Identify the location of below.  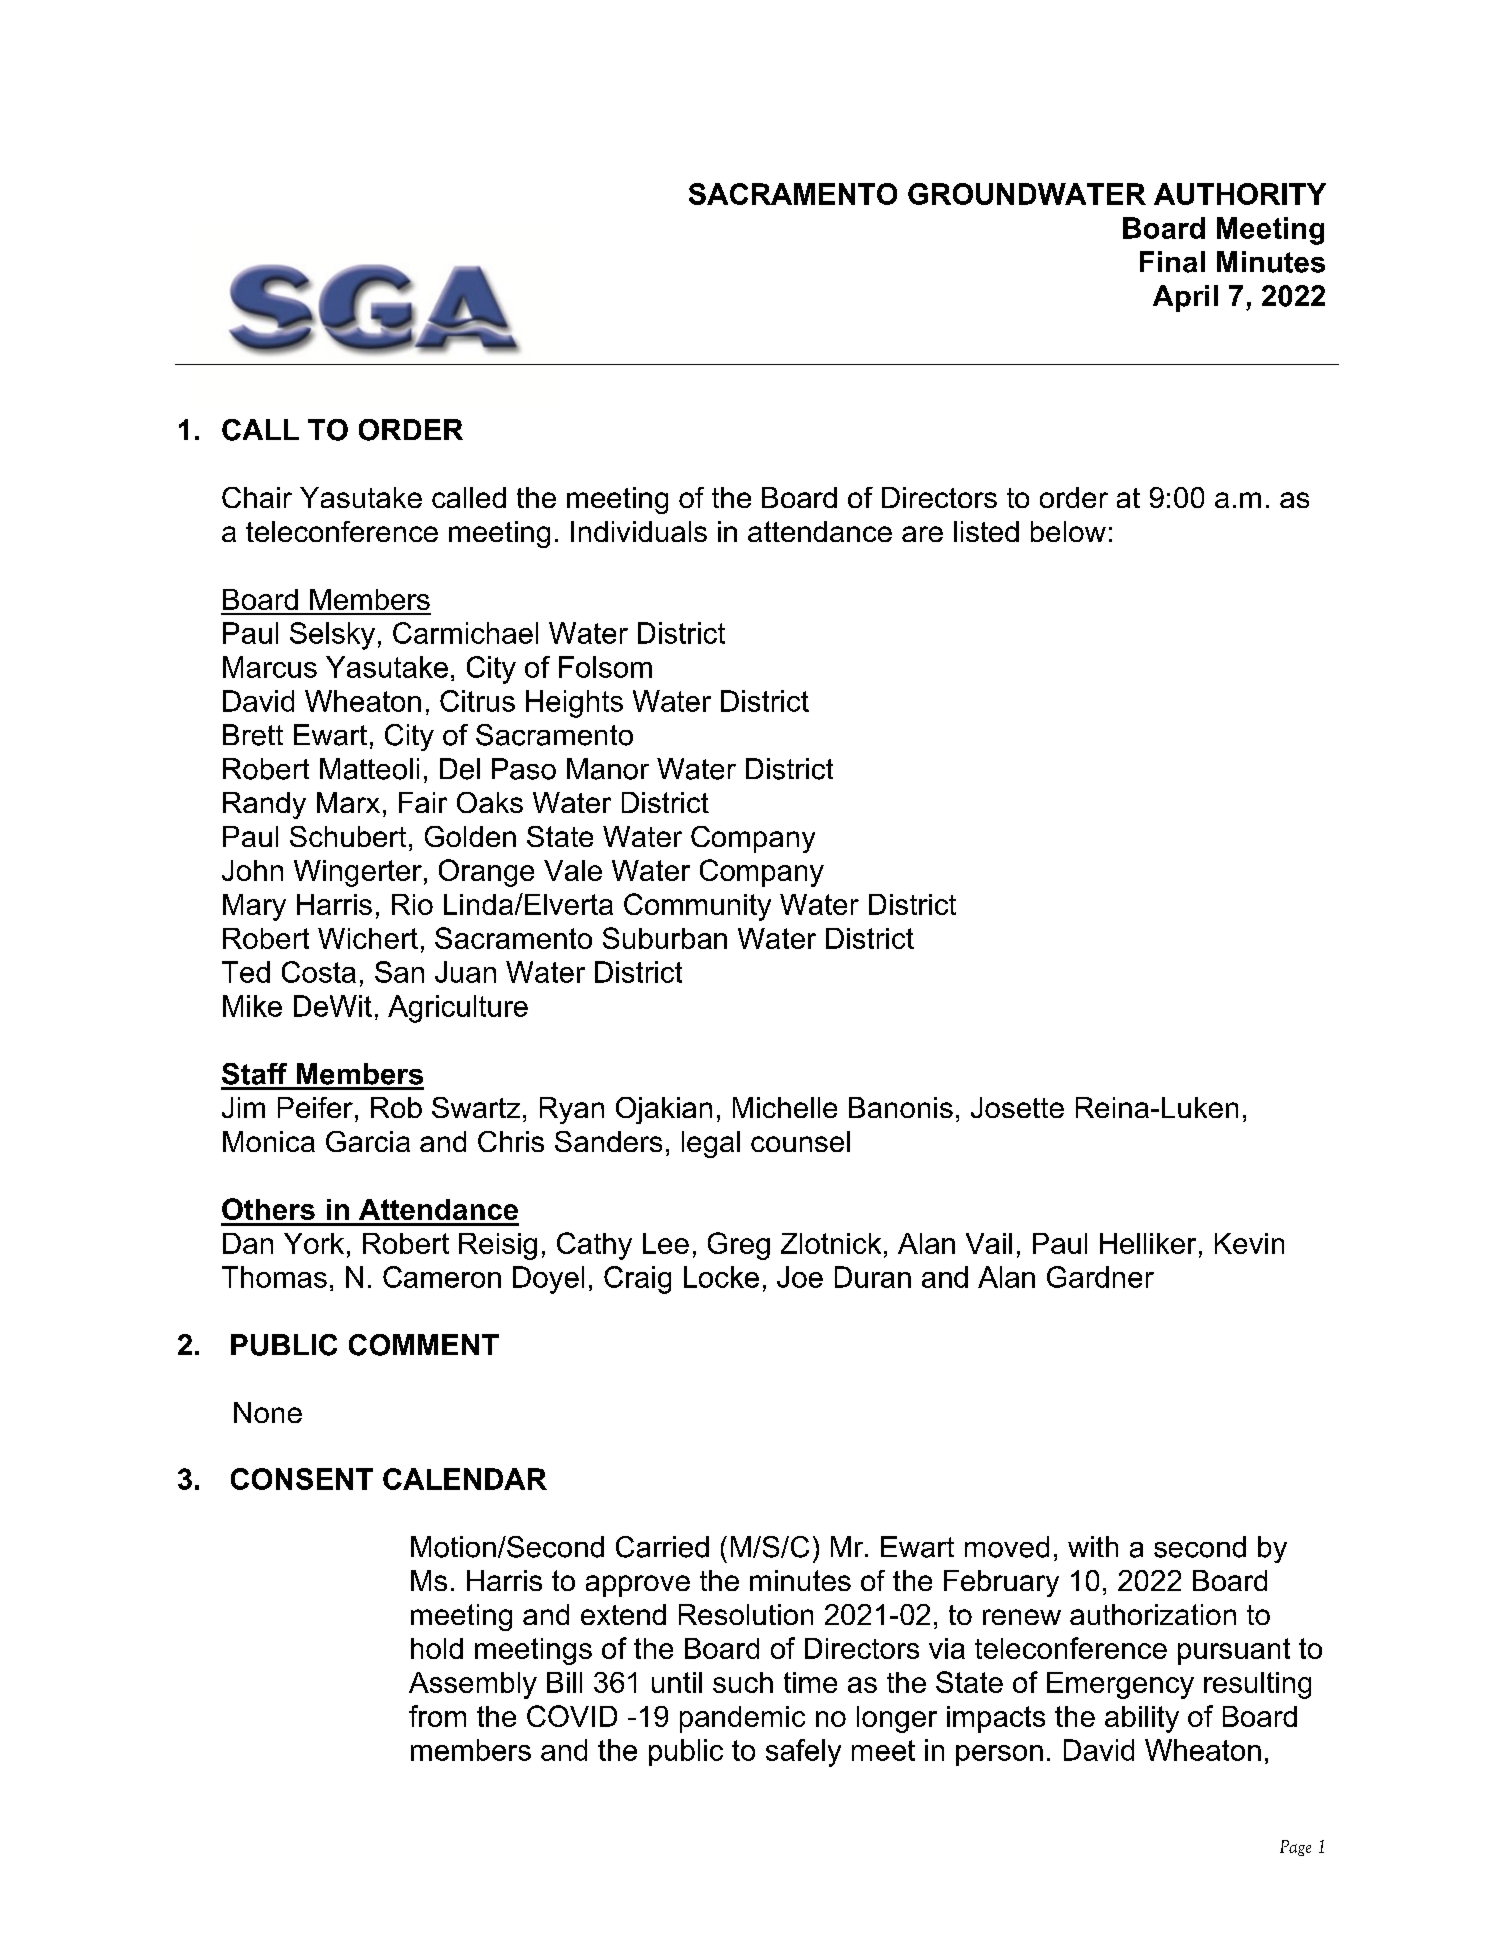
(1068, 531).
